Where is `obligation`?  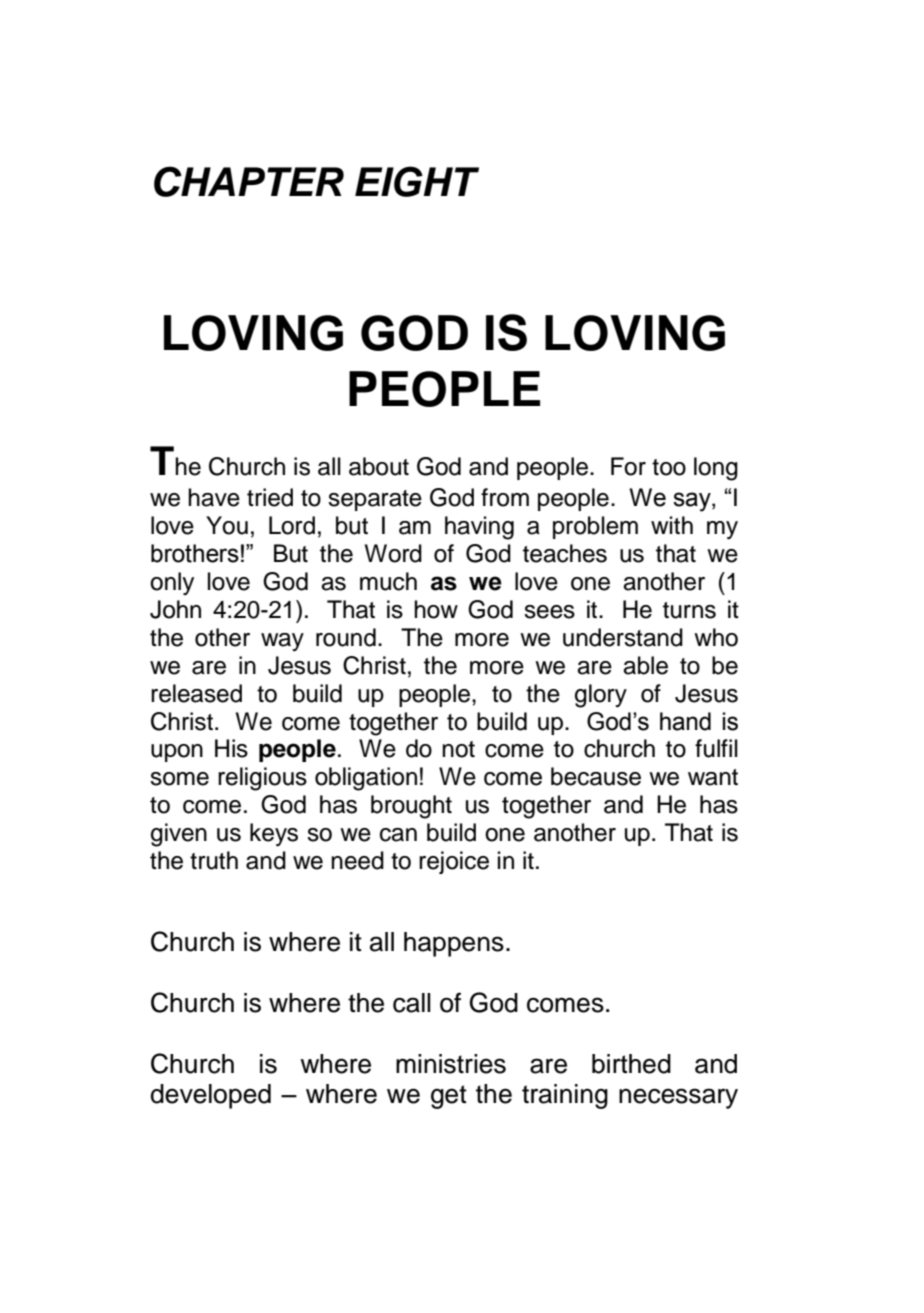 obligation is located at coordinates (366, 779).
